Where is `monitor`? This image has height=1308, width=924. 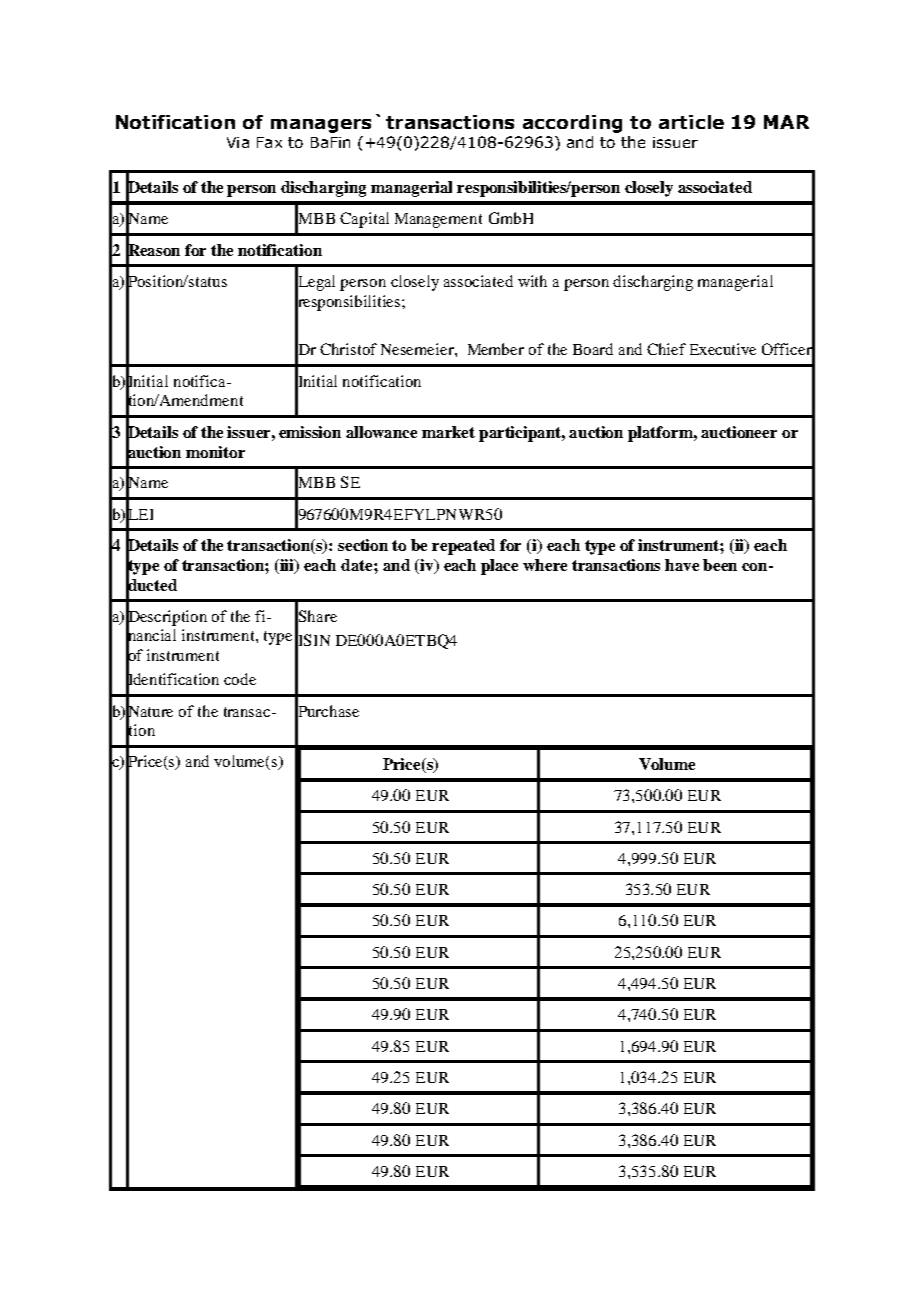 monitor is located at coordinates (215, 452).
